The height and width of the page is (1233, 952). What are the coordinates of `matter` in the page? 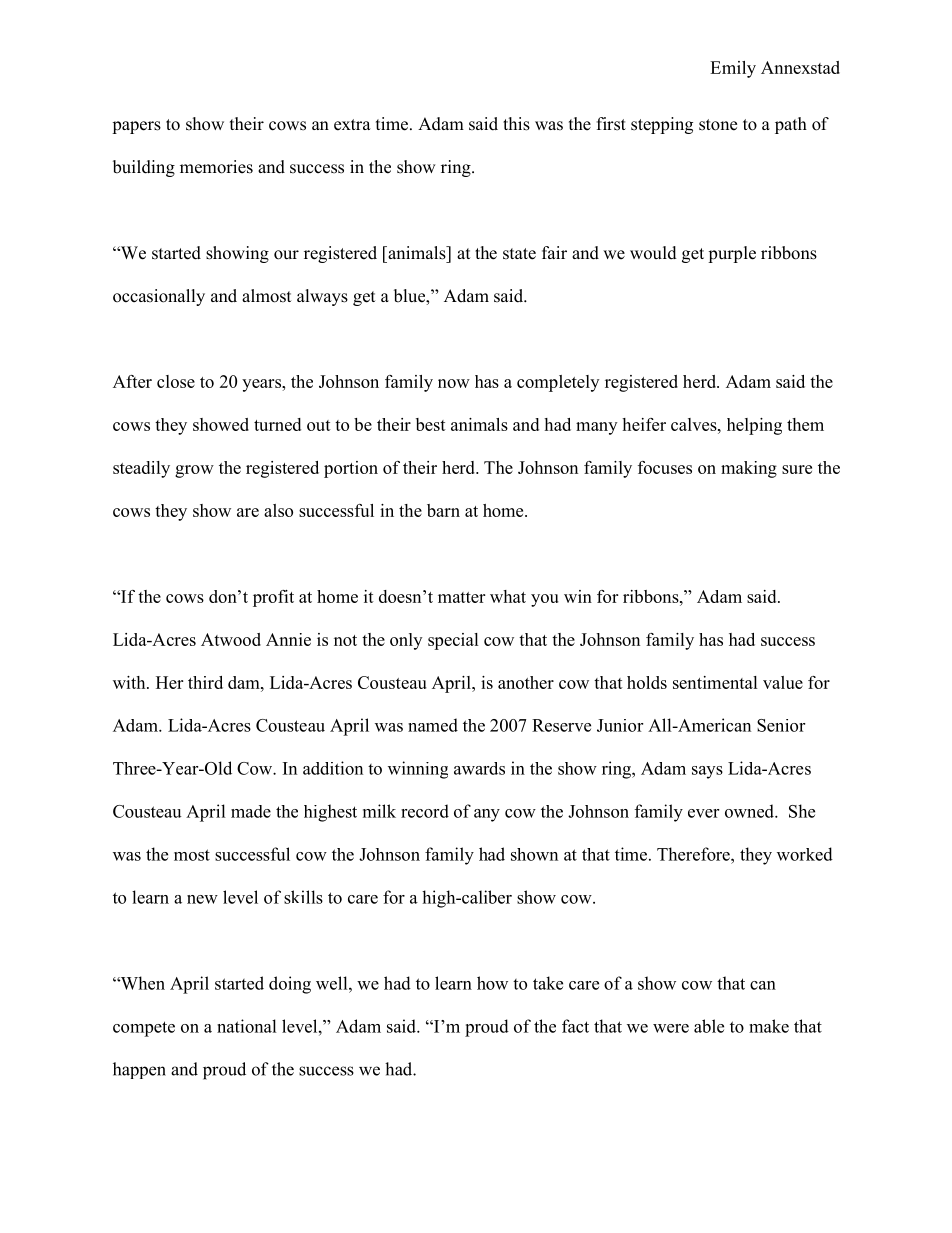 It's located at (461, 597).
